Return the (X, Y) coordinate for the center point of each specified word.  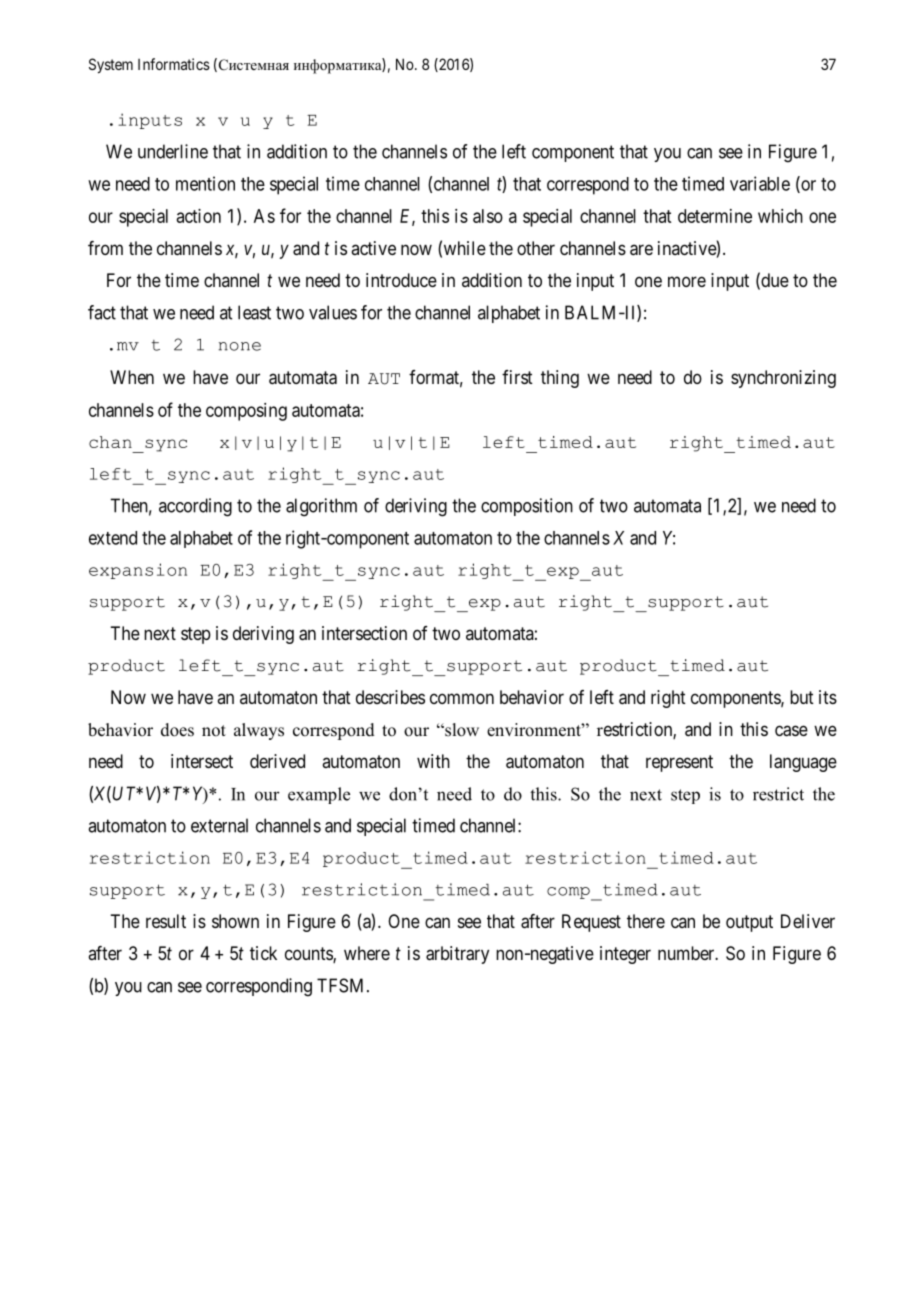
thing (560, 379)
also (488, 216)
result (166, 921)
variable (760, 183)
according (195, 507)
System (111, 65)
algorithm (321, 507)
